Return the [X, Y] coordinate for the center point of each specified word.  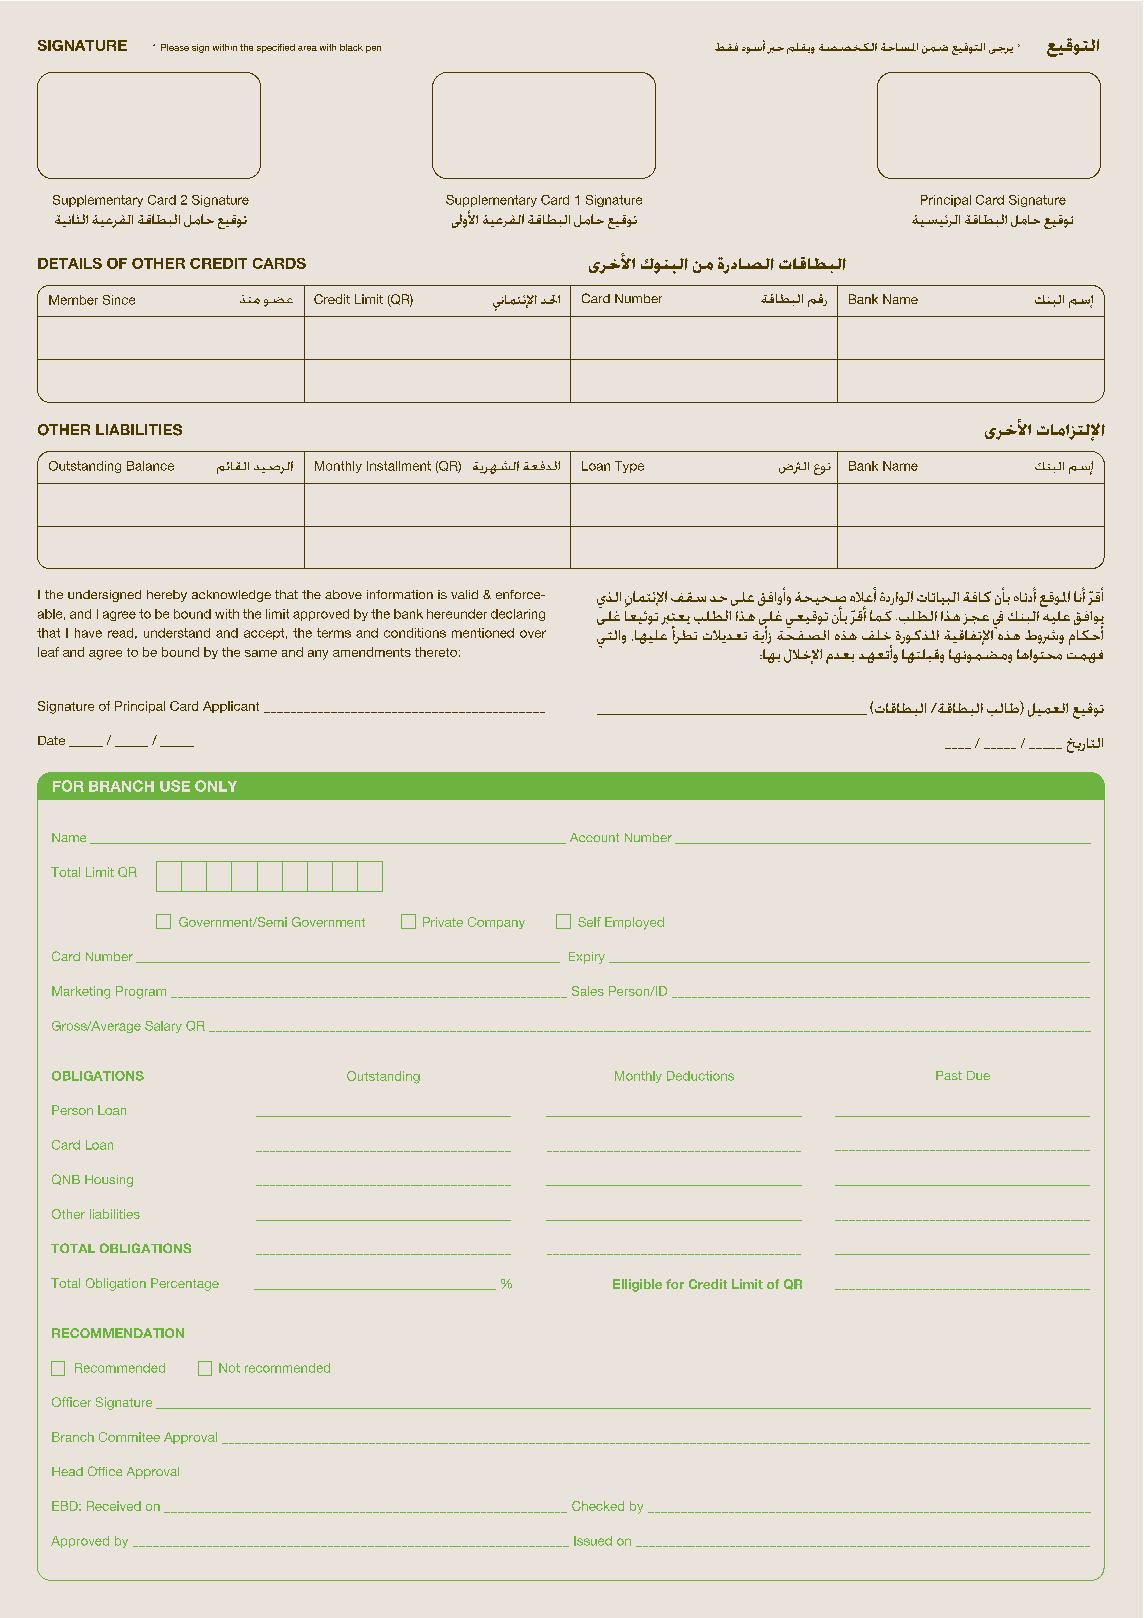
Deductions [700, 1076]
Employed [634, 923]
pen [373, 49]
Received [114, 1506]
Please [175, 47]
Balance [150, 466]
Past [949, 1075]
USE [175, 786]
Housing [109, 1181]
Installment [399, 466]
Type [629, 467]
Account [594, 837]
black [351, 47]
